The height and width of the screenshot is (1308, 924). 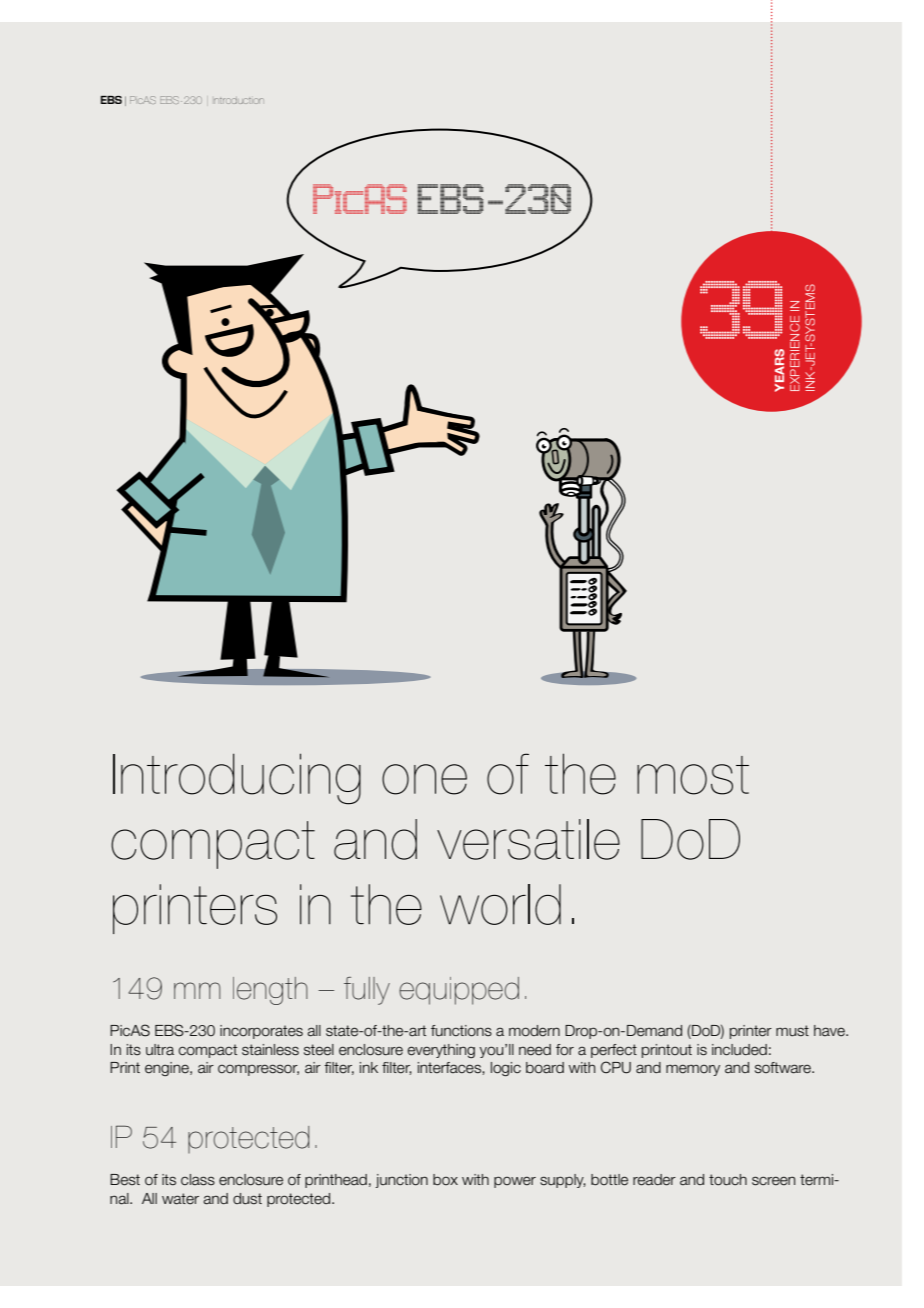 I want to click on world, so click(x=500, y=904).
